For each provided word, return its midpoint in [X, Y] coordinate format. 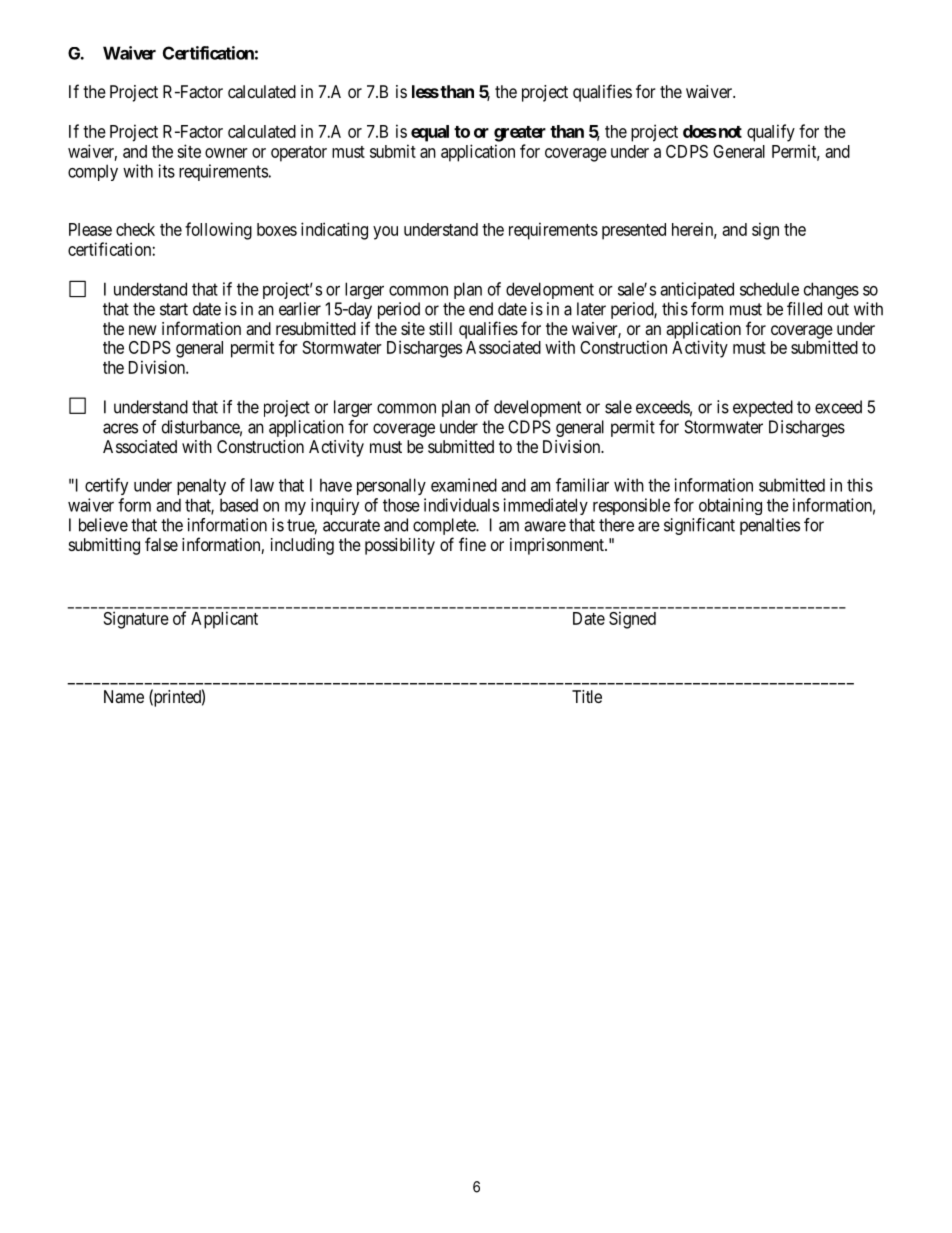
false [161, 544]
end [481, 309]
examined [464, 485]
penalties [770, 526]
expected [763, 408]
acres [120, 428]
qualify [771, 133]
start [174, 309]
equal [430, 133]
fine [472, 544]
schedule [769, 289]
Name [124, 696]
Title [587, 696]
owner [226, 153]
